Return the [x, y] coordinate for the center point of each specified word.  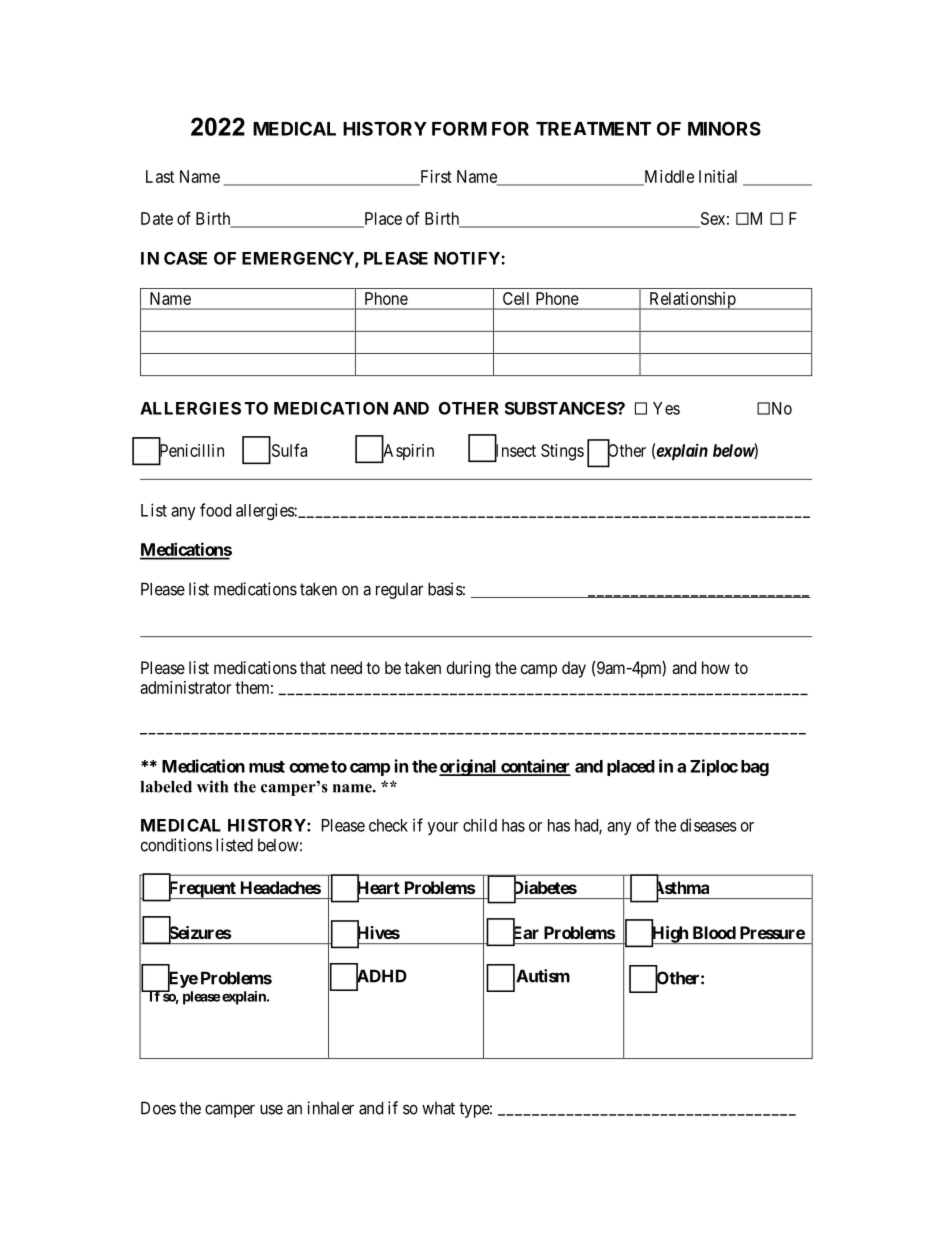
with [212, 786]
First [435, 177]
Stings [562, 452]
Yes [666, 408]
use [271, 1110]
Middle [668, 177]
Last [160, 176]
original [469, 767]
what [438, 1108]
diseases [708, 825]
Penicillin [191, 451]
